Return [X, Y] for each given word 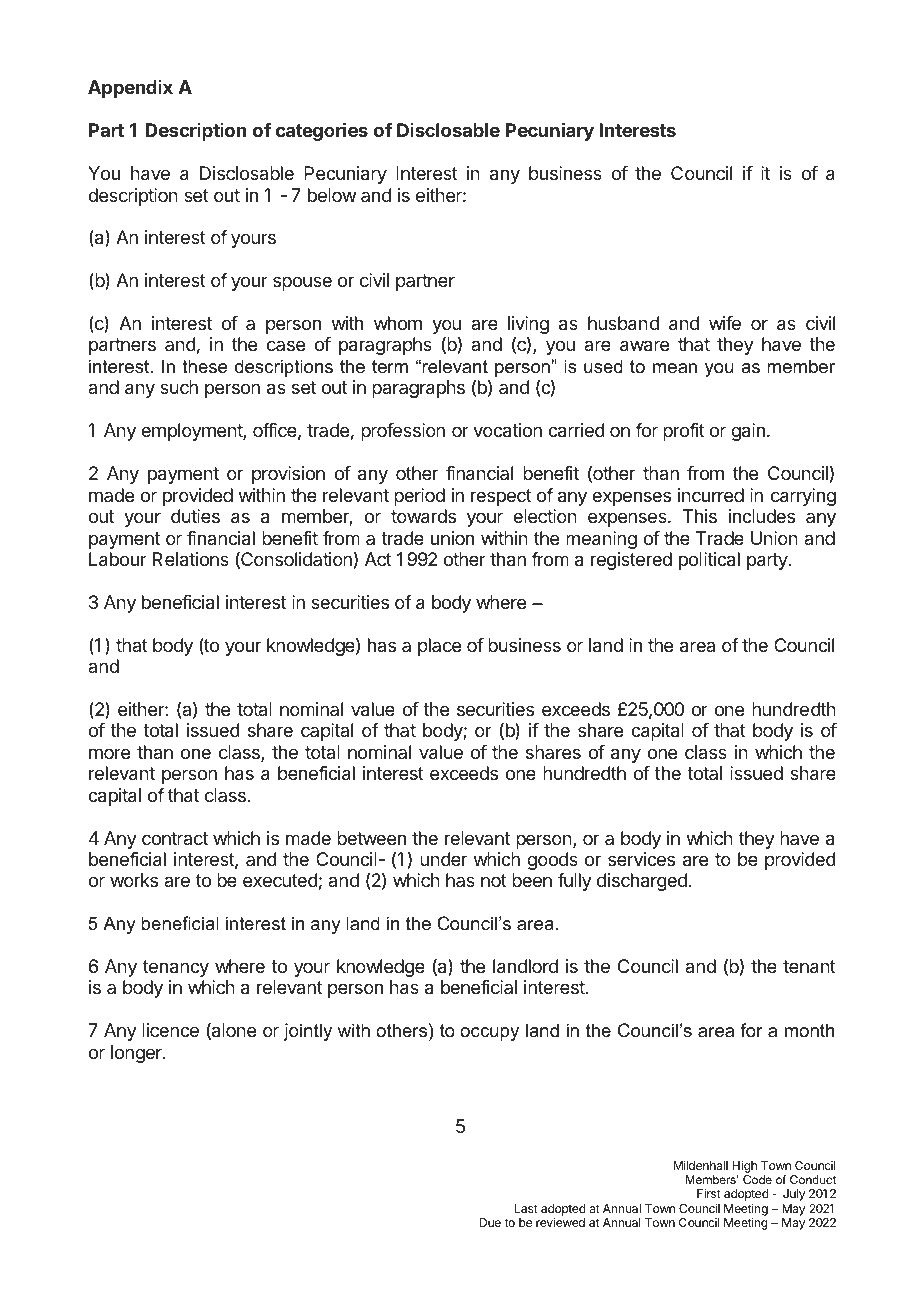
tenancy [176, 968]
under [443, 859]
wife [725, 323]
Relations [191, 559]
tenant [809, 967]
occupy [489, 1034]
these [204, 366]
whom [398, 323]
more [109, 753]
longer [137, 1054]
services [641, 859]
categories [322, 132]
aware [644, 346]
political [709, 561]
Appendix [130, 89]
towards [423, 516]
